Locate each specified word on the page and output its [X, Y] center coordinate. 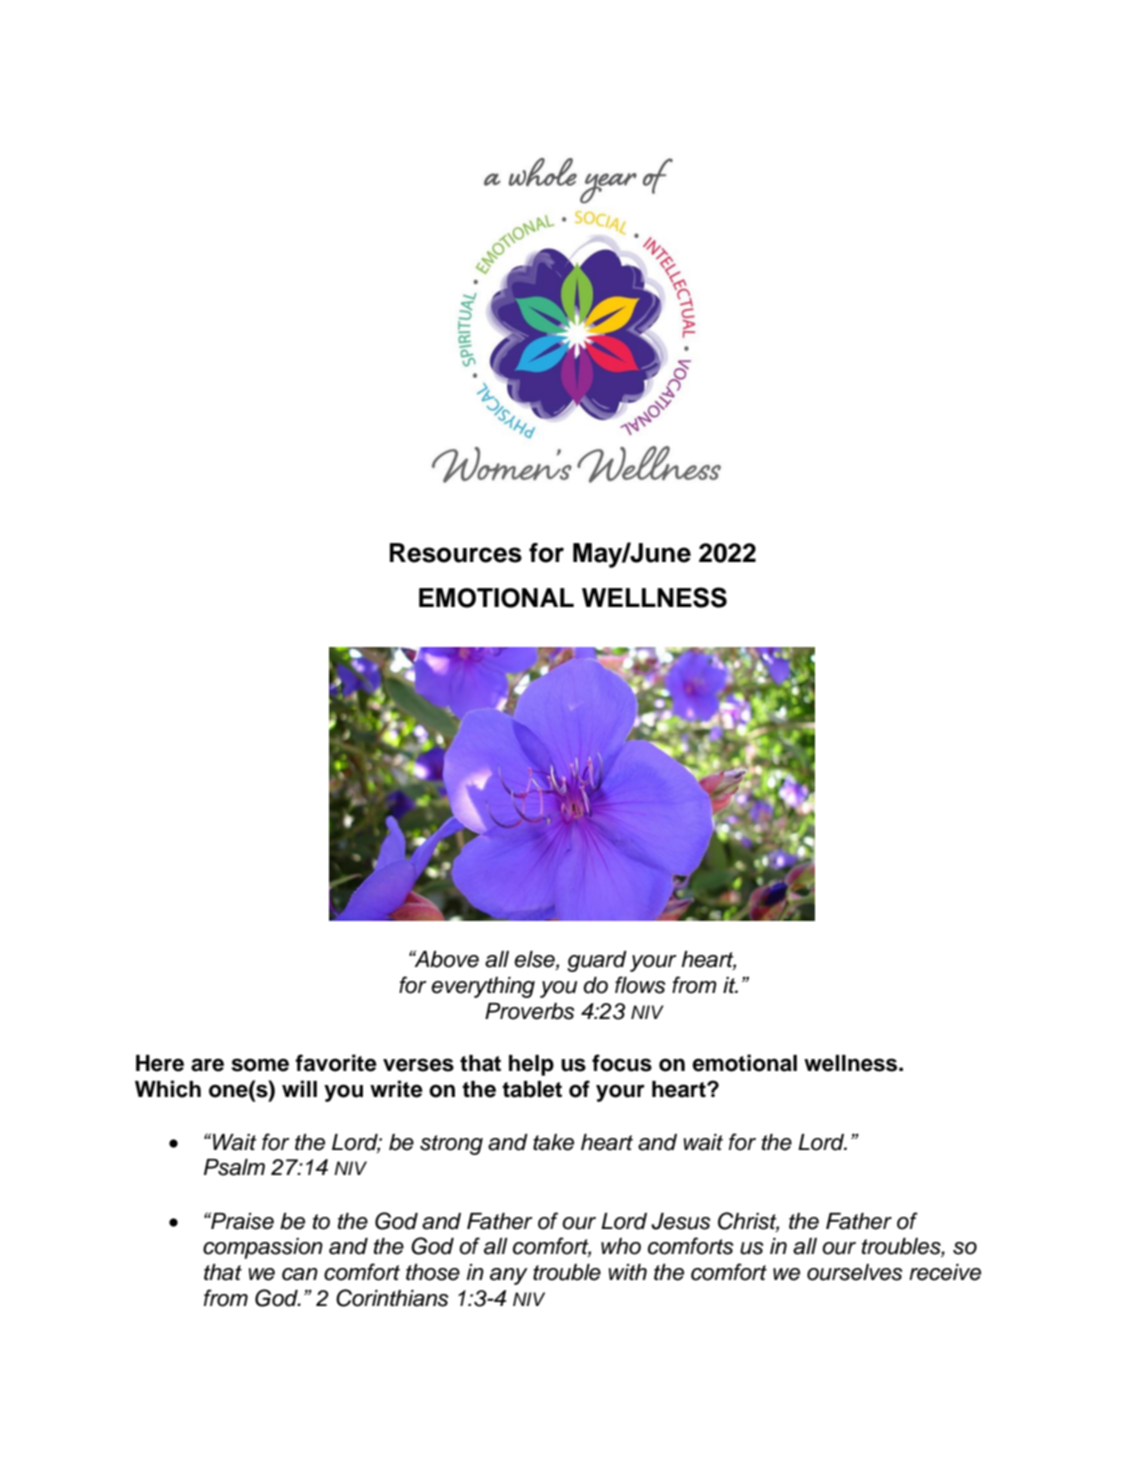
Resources [456, 553]
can [300, 1274]
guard [597, 961]
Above [445, 959]
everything [483, 987]
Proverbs [529, 1011]
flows [640, 985]
